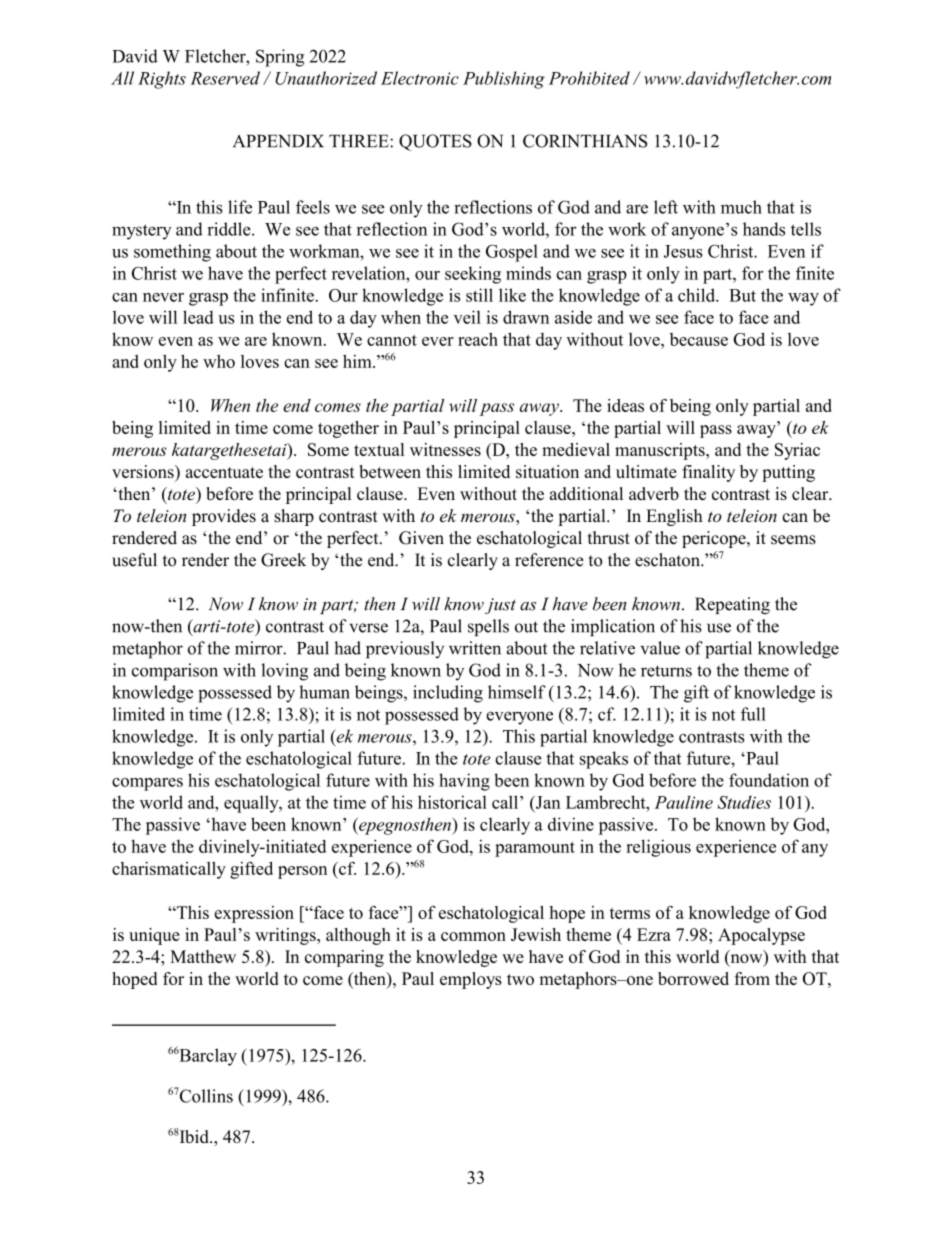 This image has height=1233, width=952. I want to click on compares, so click(147, 784).
